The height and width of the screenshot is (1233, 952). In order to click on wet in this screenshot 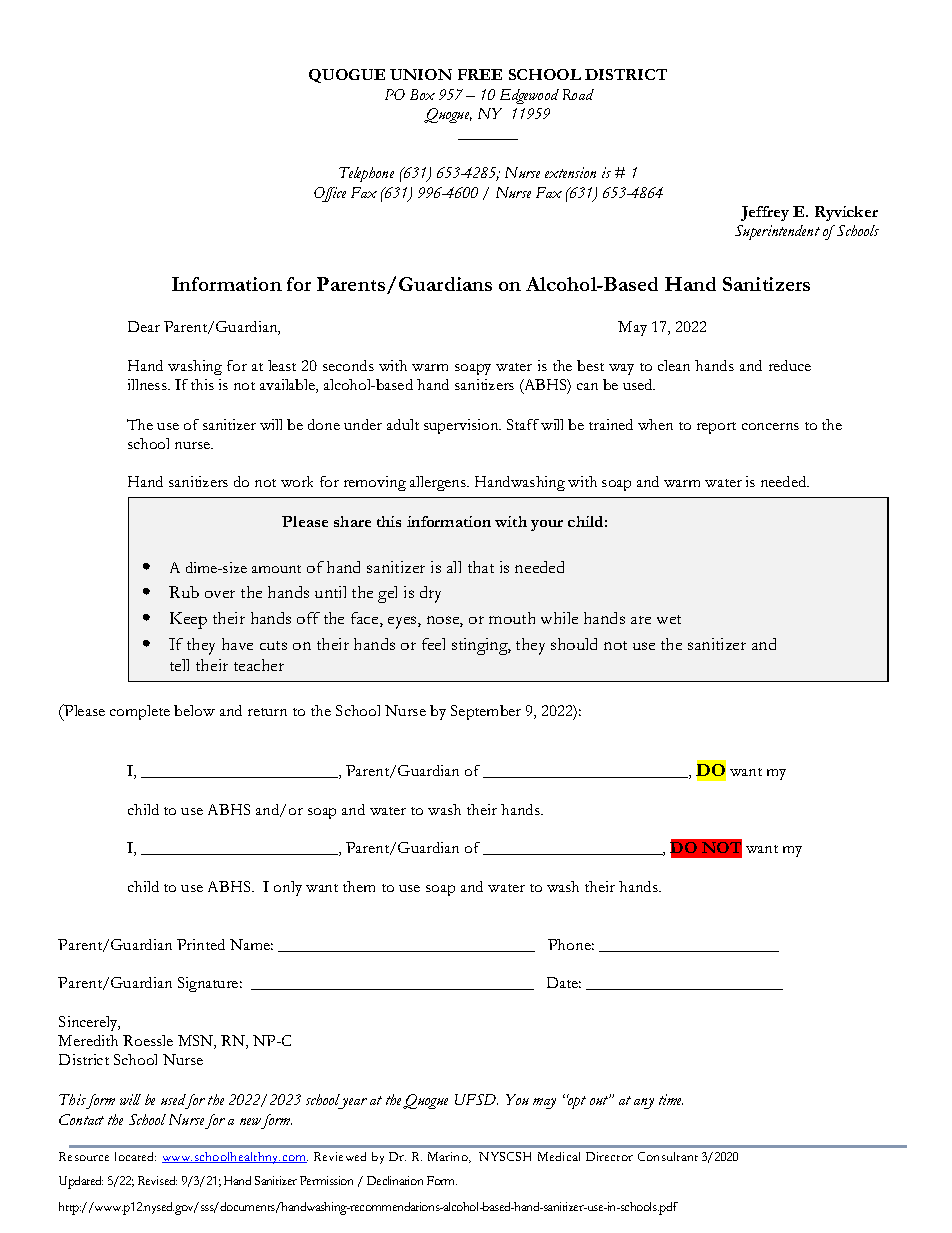, I will do `click(669, 619)`.
